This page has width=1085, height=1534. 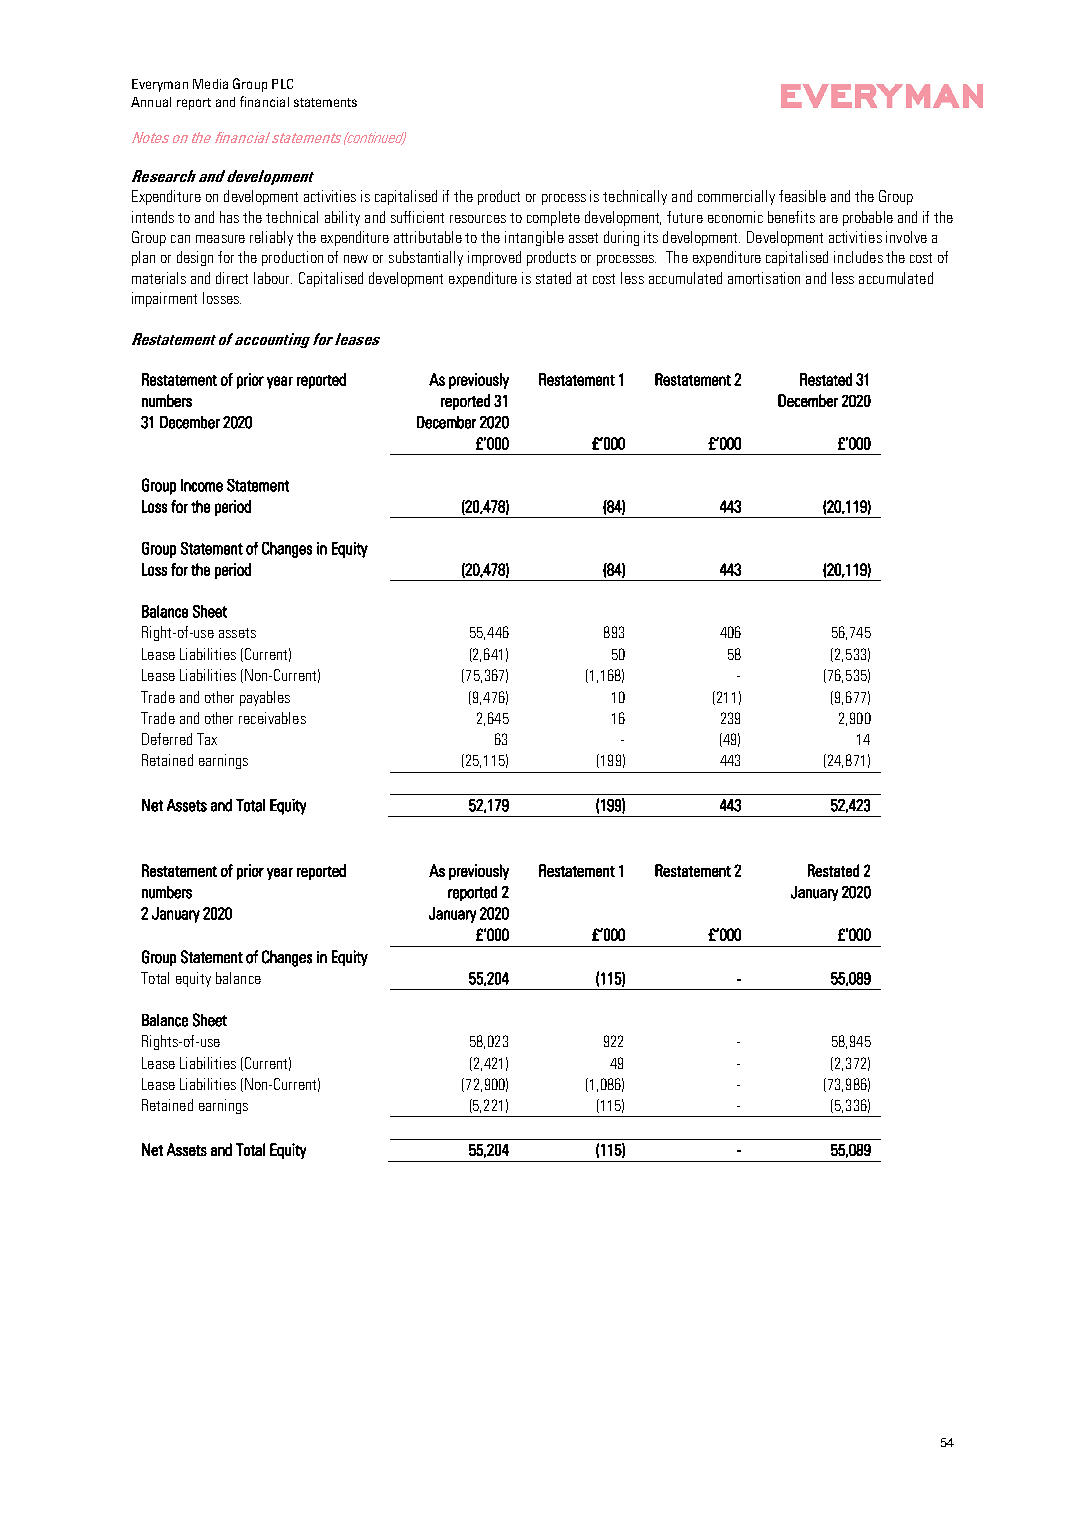 What do you see at coordinates (272, 718) in the page?
I see `receivables` at bounding box center [272, 718].
